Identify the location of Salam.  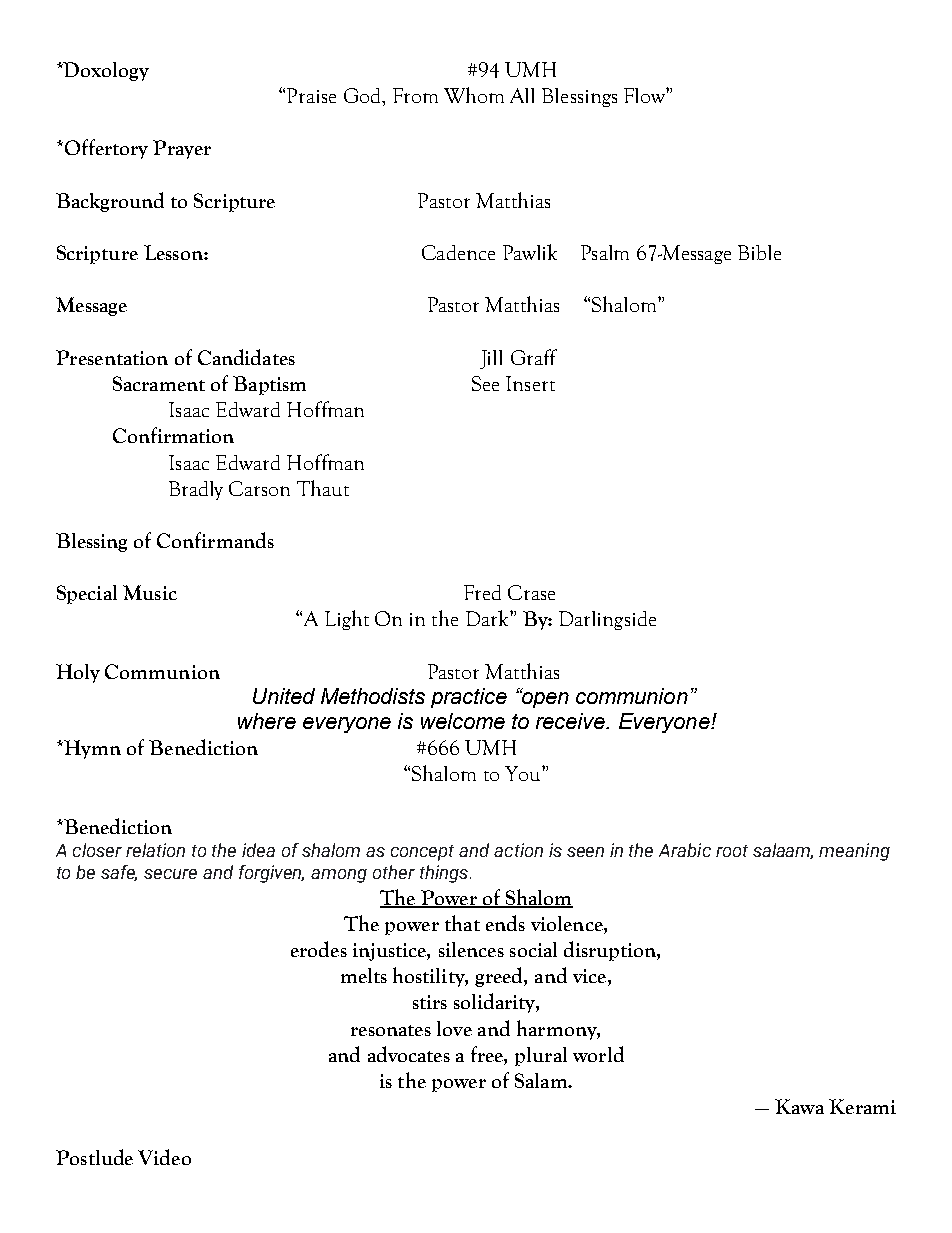
(542, 1080).
